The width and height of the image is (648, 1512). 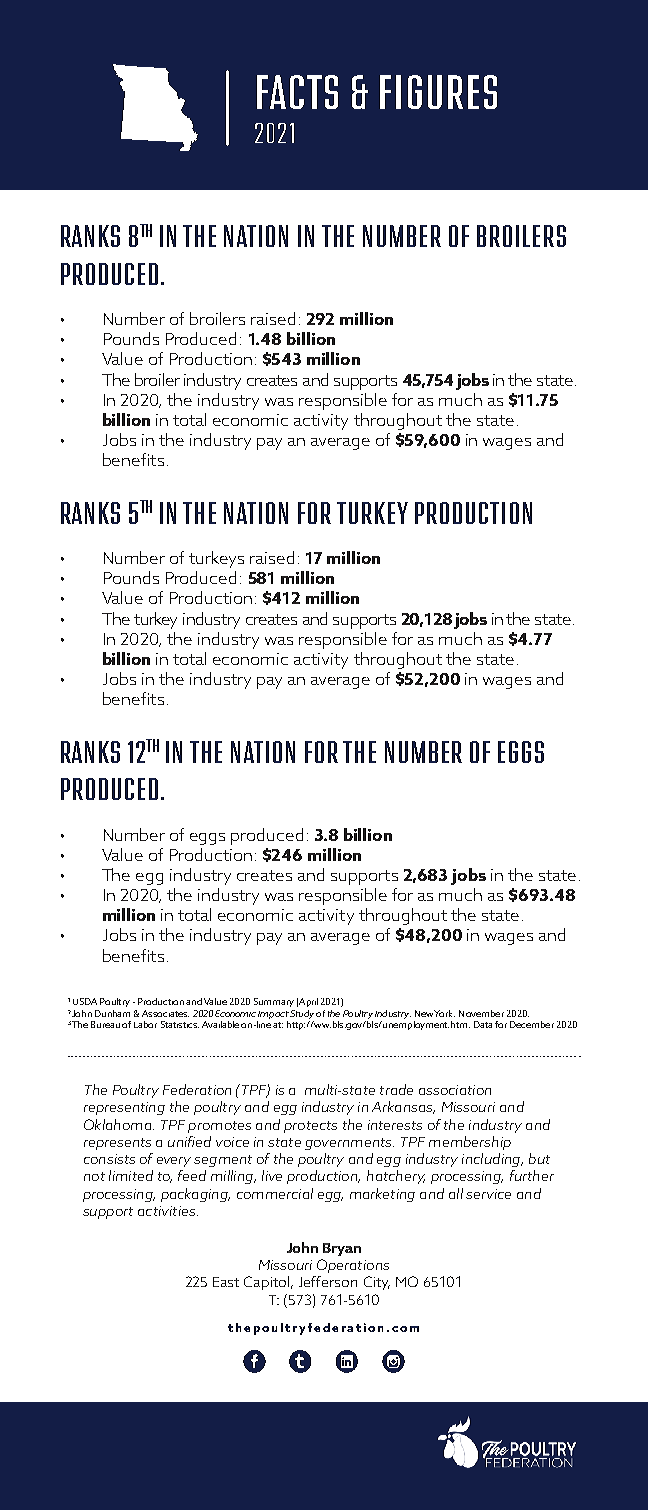 What do you see at coordinates (85, 1001) in the image?
I see `USDA` at bounding box center [85, 1001].
